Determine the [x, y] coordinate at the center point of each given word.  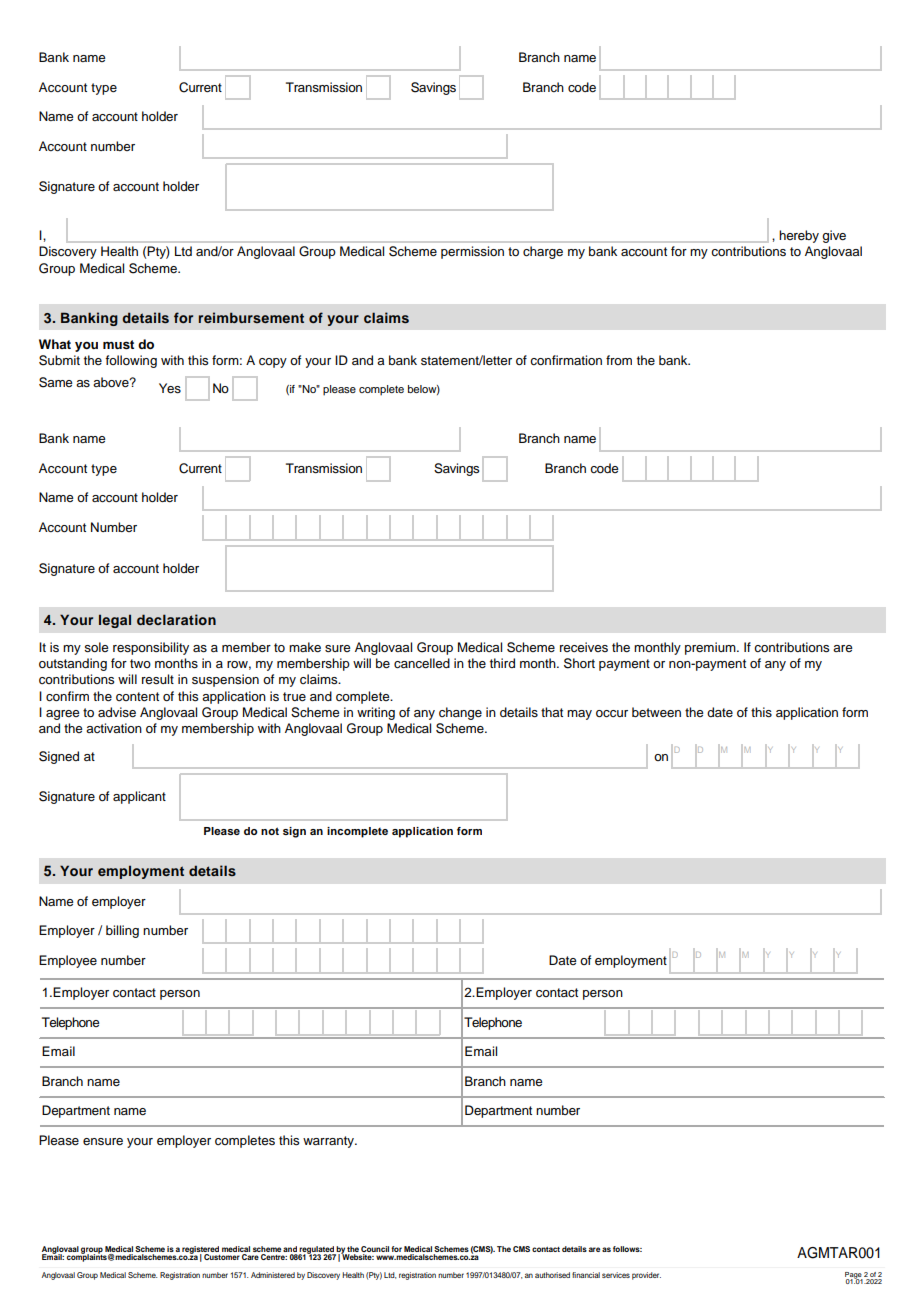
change [460, 713]
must [118, 345]
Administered [273, 1275]
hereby [799, 236]
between [656, 712]
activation [114, 728]
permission [472, 252]
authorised [552, 1275]
